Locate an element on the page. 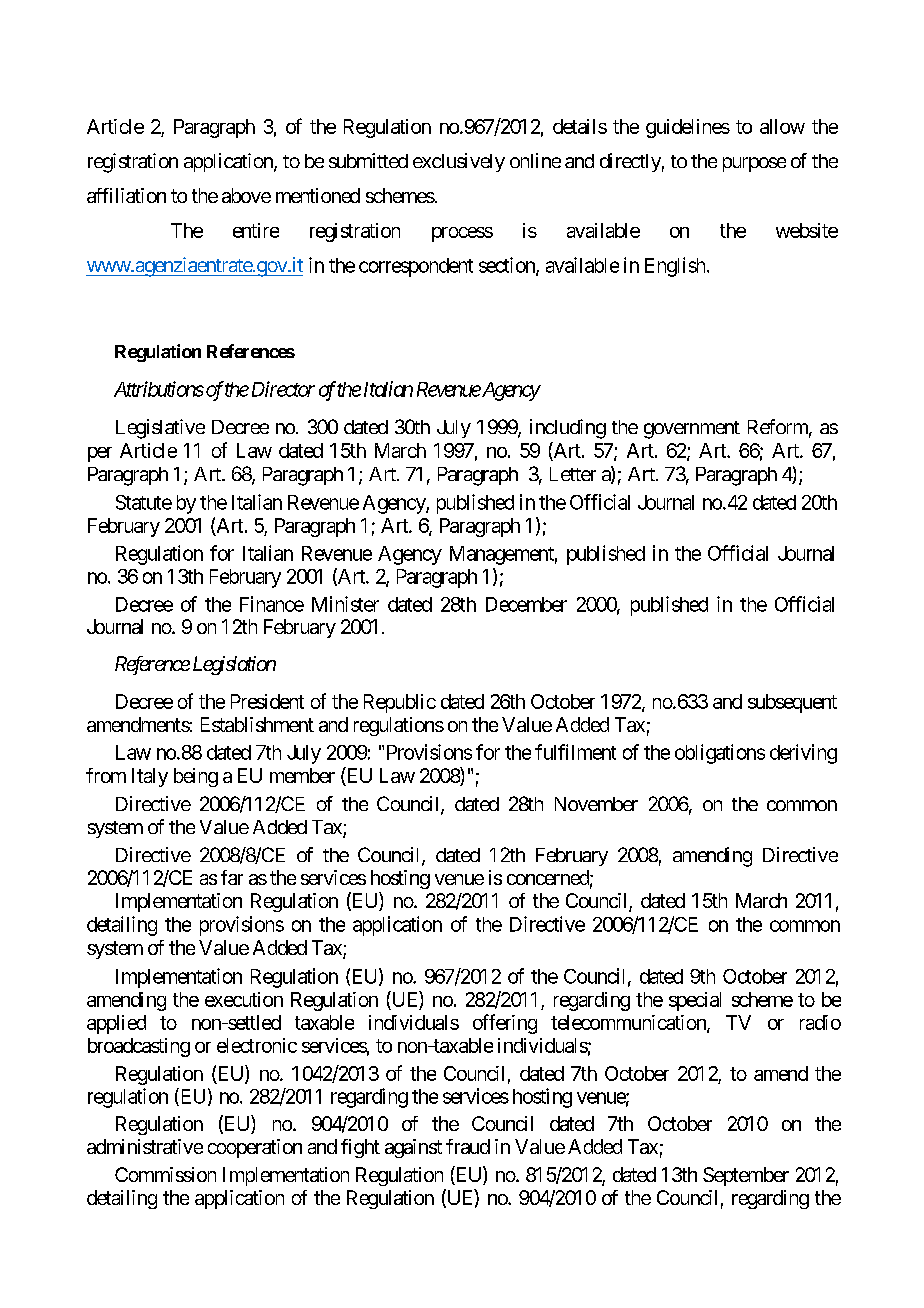 Image resolution: width=924 pixels, height=1308 pixels. subsequent is located at coordinates (792, 703).
